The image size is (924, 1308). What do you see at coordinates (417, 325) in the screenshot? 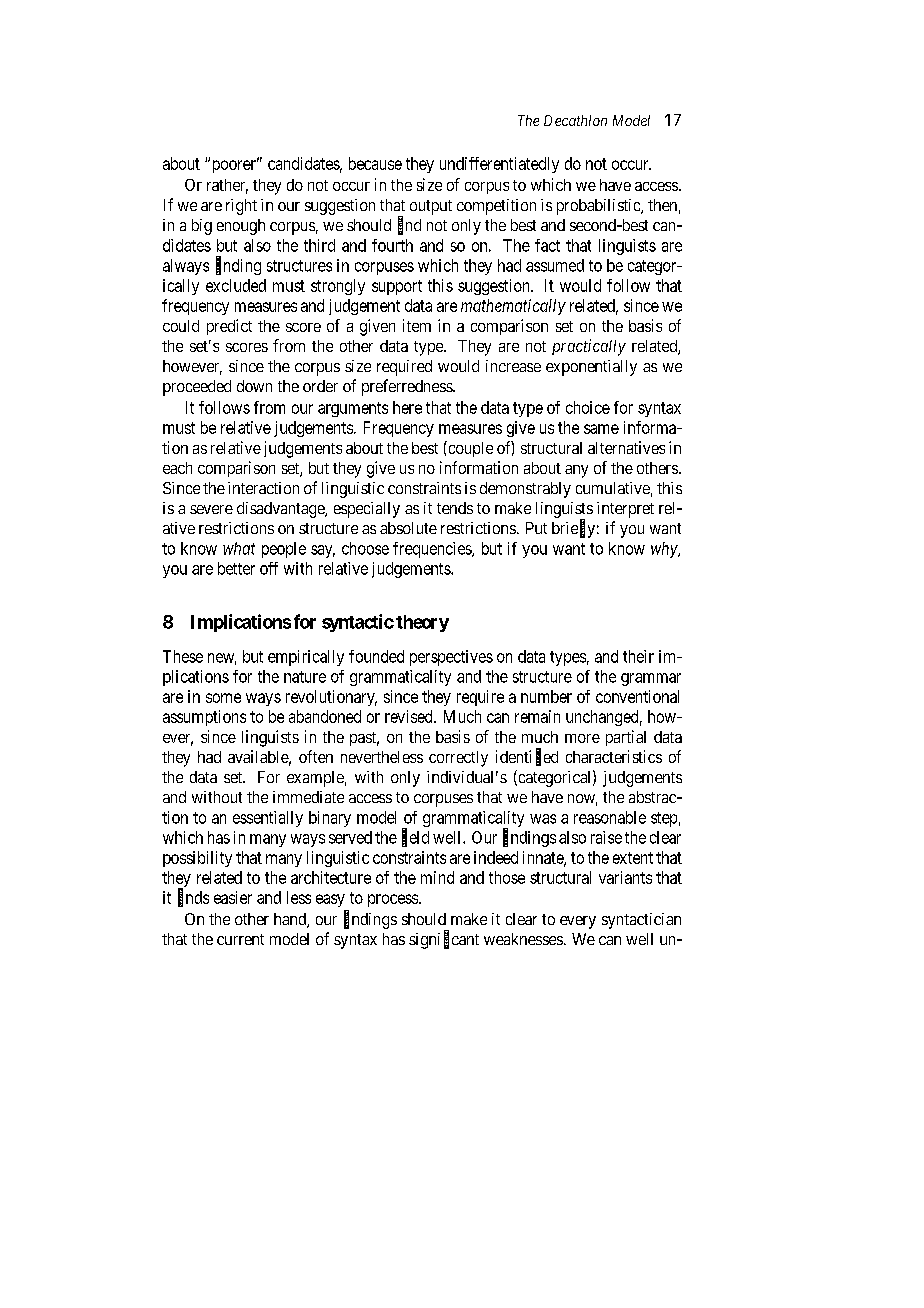
I see `item` at bounding box center [417, 325].
